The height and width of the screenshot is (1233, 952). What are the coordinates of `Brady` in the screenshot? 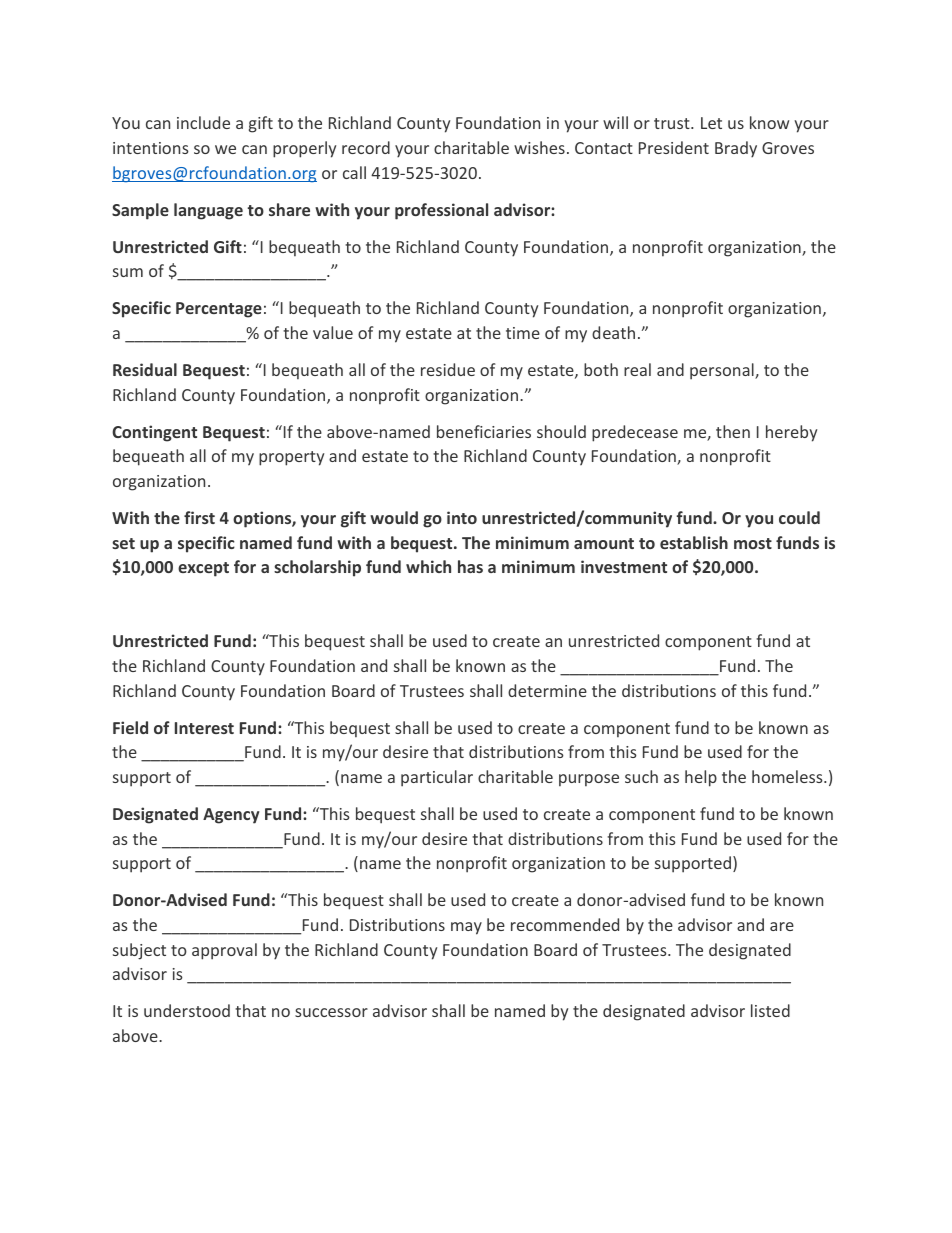 It's located at (736, 149).
